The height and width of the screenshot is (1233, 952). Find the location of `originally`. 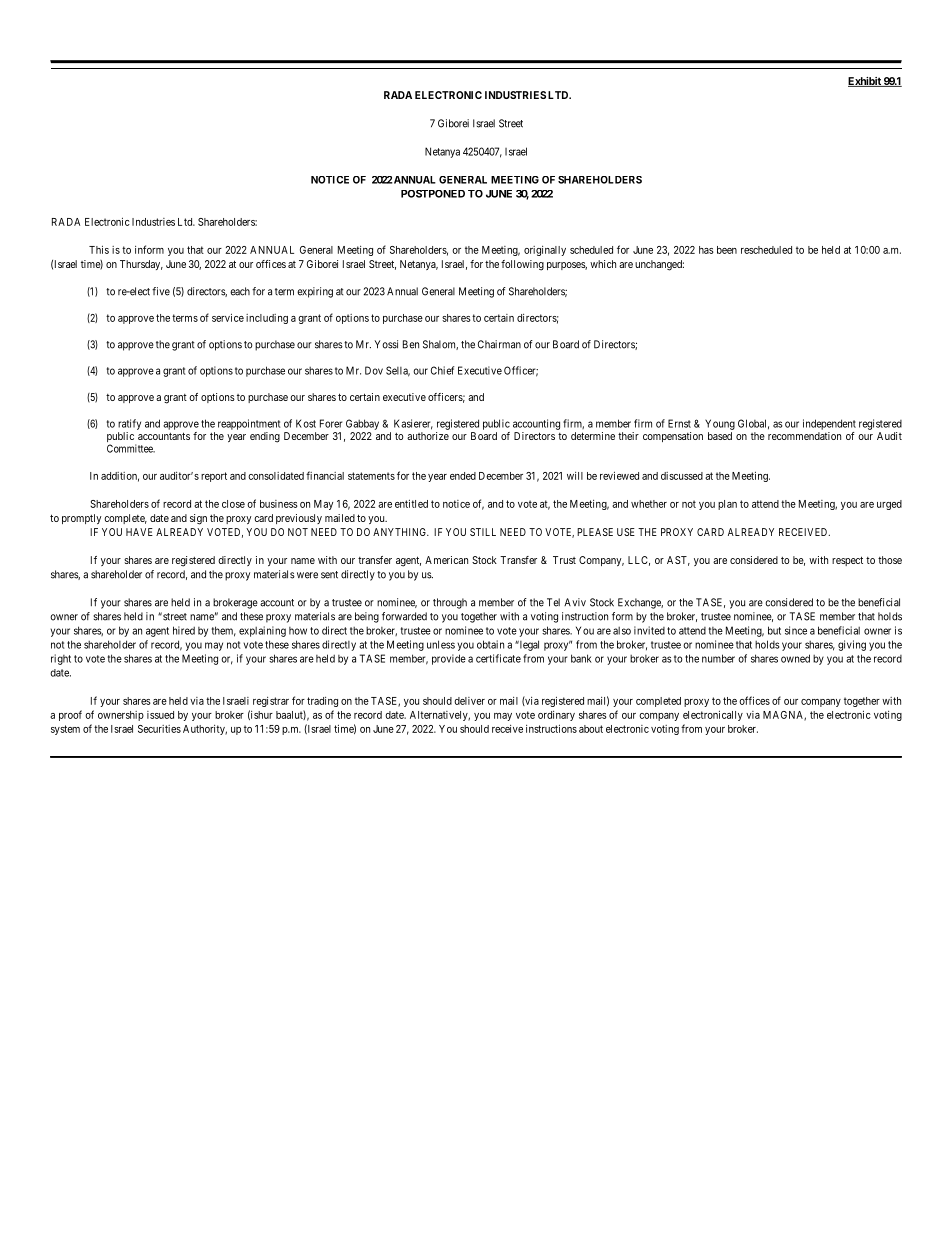

originally is located at coordinates (545, 251).
